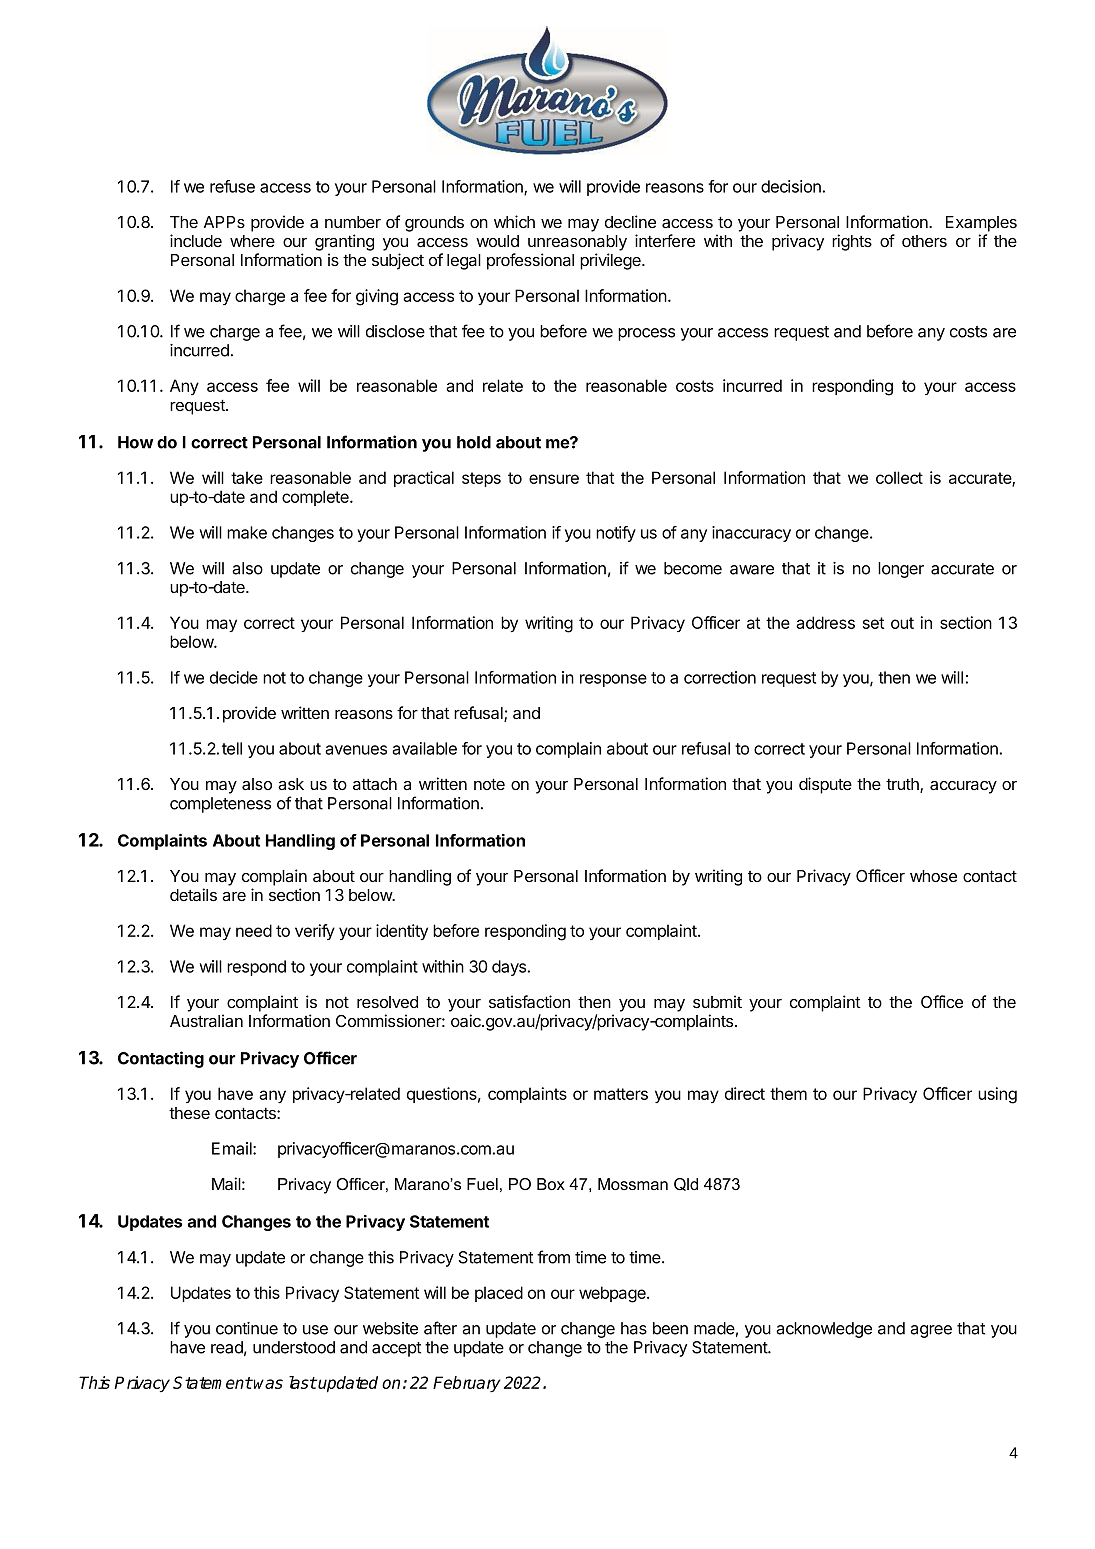  I want to click on using, so click(997, 1095).
